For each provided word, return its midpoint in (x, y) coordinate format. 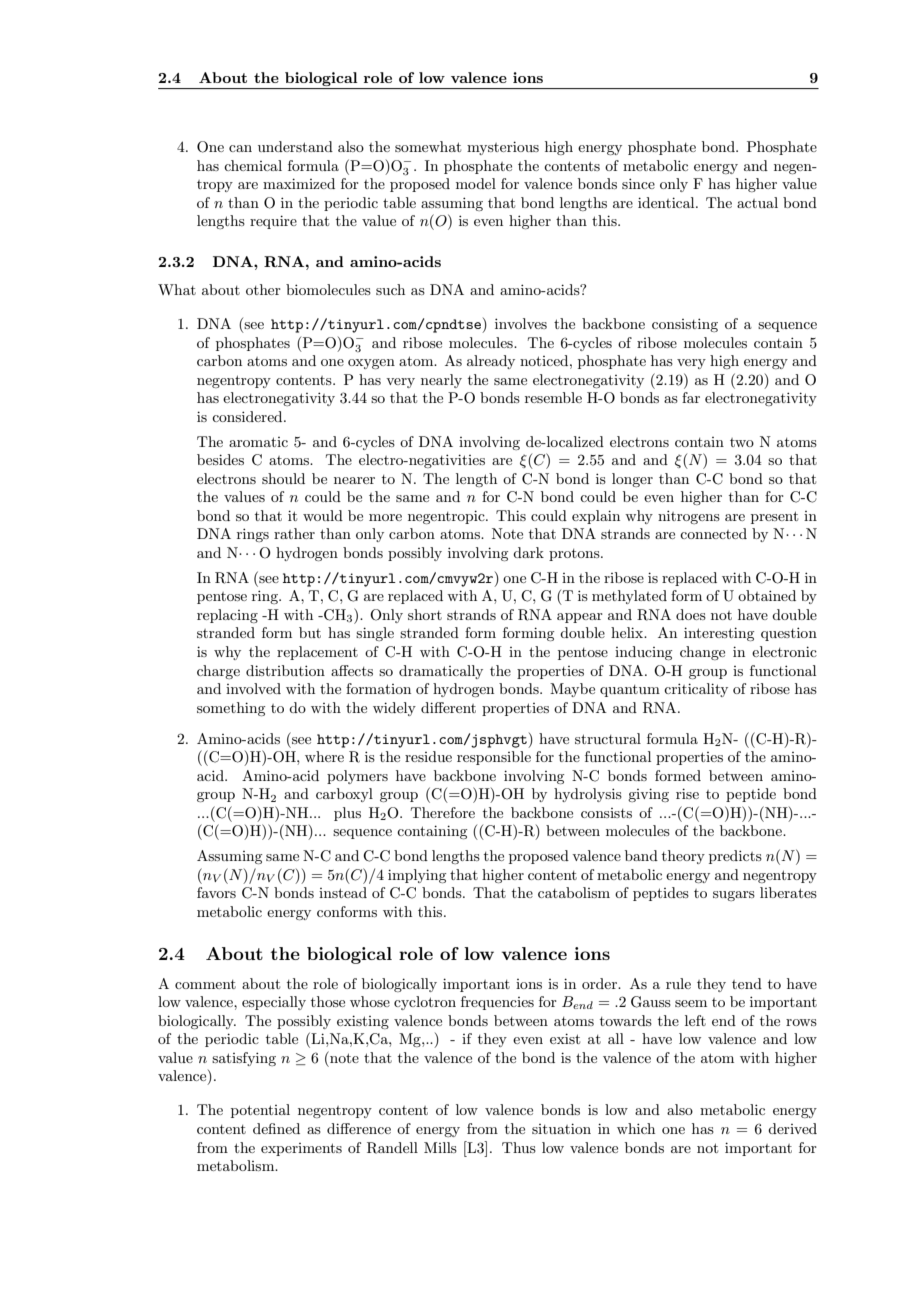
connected (713, 533)
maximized (299, 183)
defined (276, 1128)
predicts (735, 857)
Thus (519, 1147)
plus (347, 814)
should (283, 478)
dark (528, 552)
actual (757, 202)
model (476, 183)
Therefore (443, 812)
